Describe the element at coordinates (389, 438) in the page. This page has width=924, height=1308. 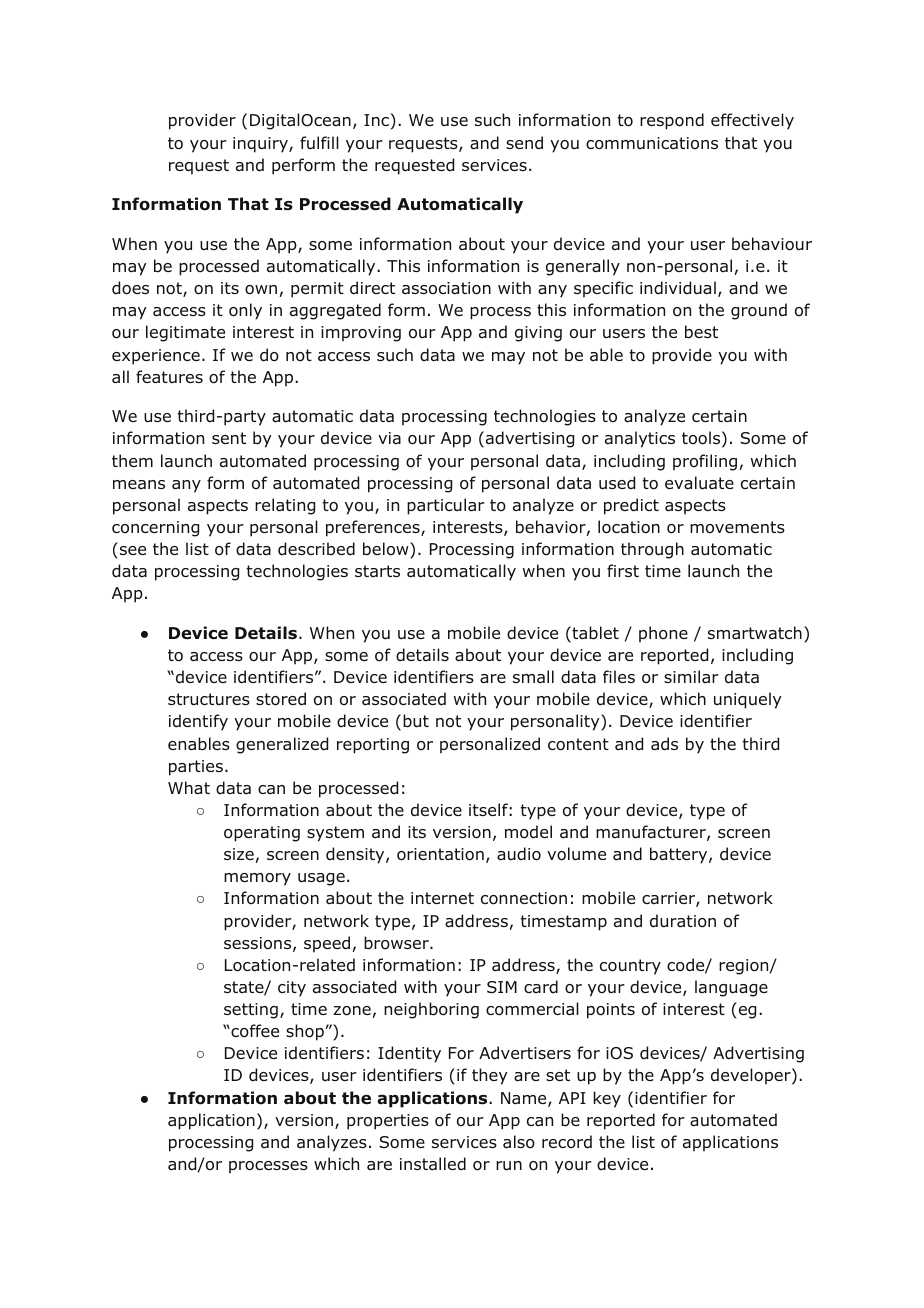
I see `via` at that location.
